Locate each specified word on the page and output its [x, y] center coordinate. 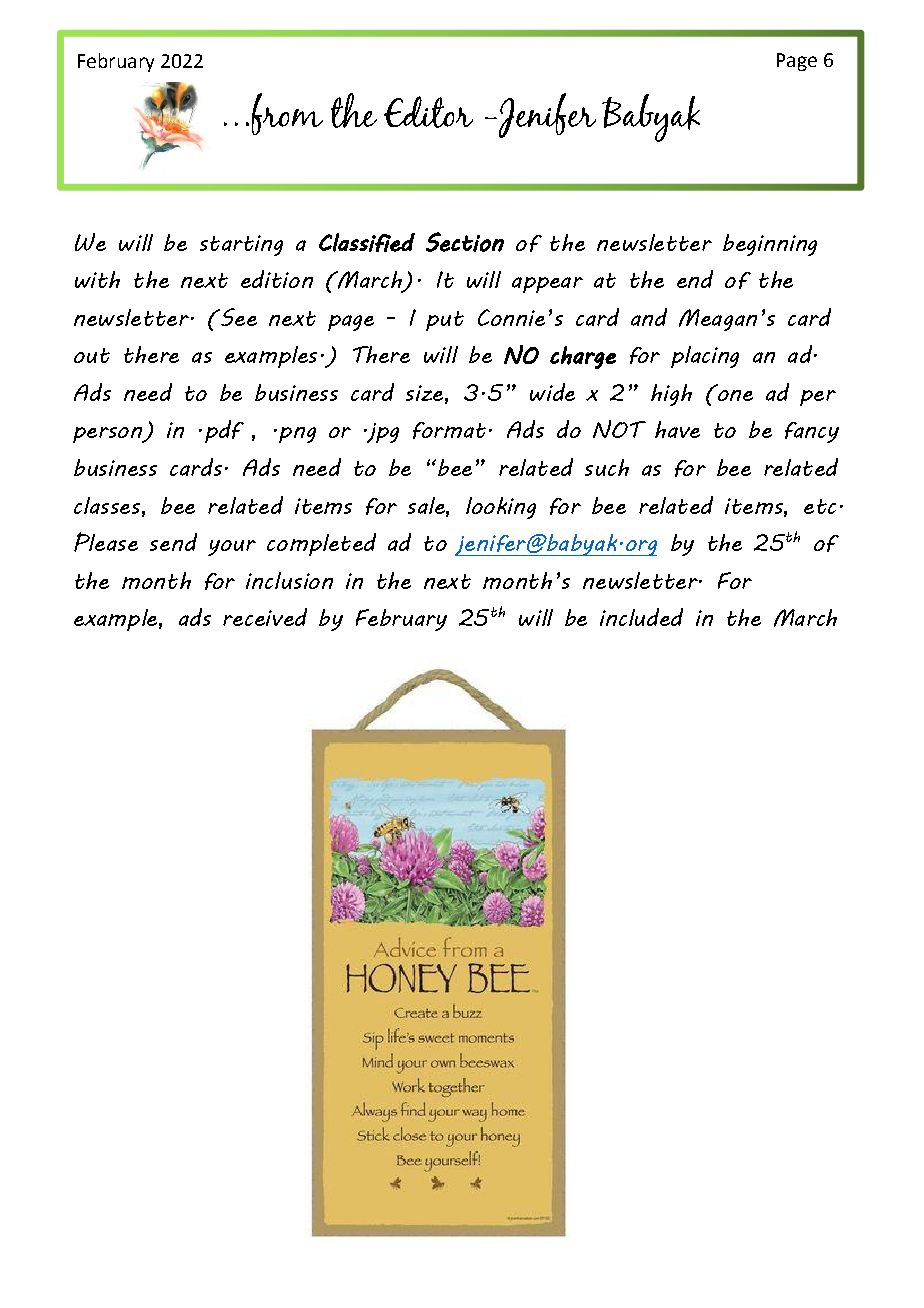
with [97, 279]
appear [547, 285]
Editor [428, 112]
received [265, 617]
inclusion [289, 580]
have [677, 429]
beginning [770, 245]
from [287, 114]
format [449, 430]
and [649, 317]
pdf [224, 431]
